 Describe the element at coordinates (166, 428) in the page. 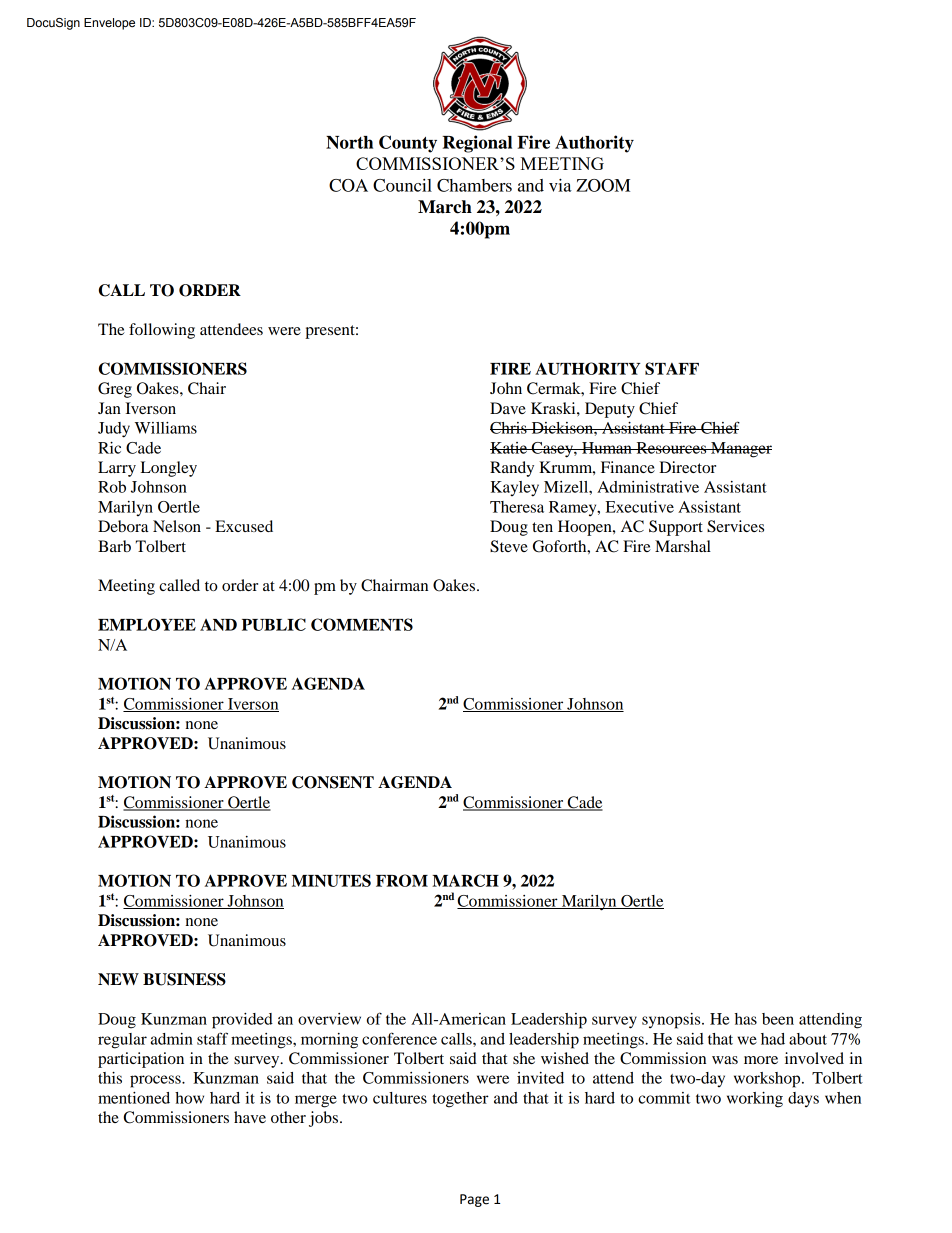

I see `Williams` at that location.
